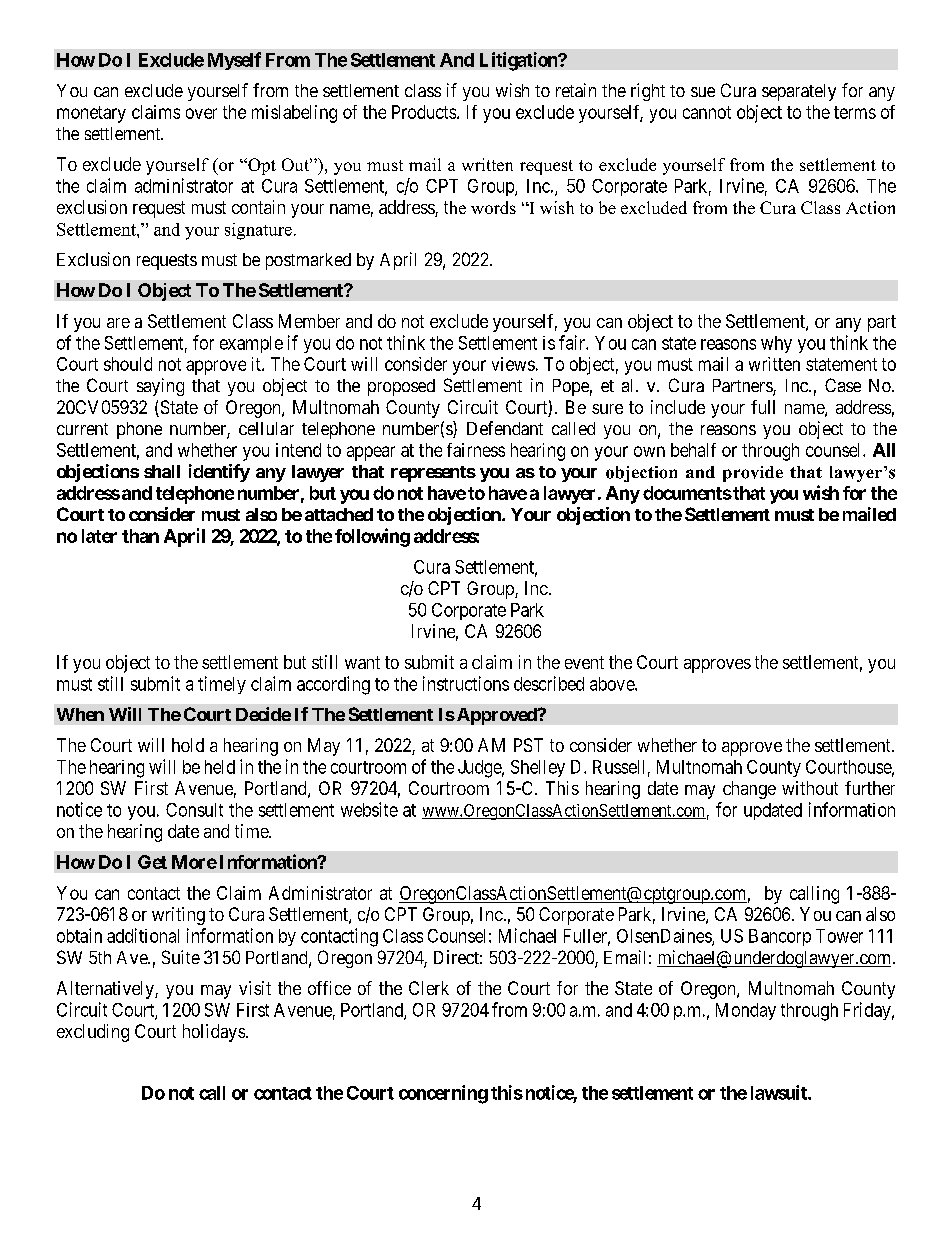 The image size is (952, 1233). What do you see at coordinates (513, 364) in the screenshot?
I see `views` at bounding box center [513, 364].
